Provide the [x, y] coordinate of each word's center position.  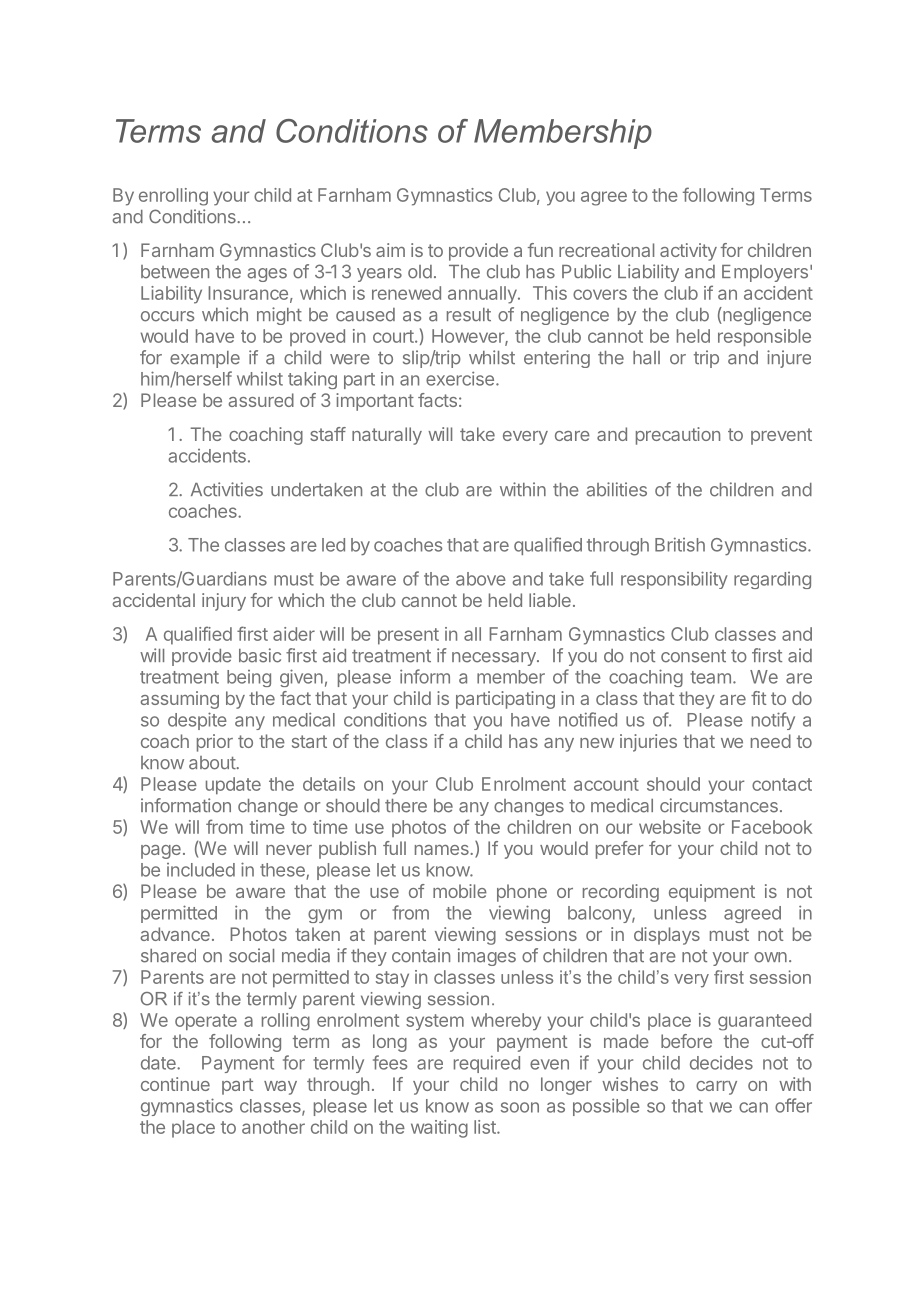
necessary [495, 659]
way [280, 1088]
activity [688, 252]
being [249, 678]
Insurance [248, 293]
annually [482, 295]
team [710, 677]
